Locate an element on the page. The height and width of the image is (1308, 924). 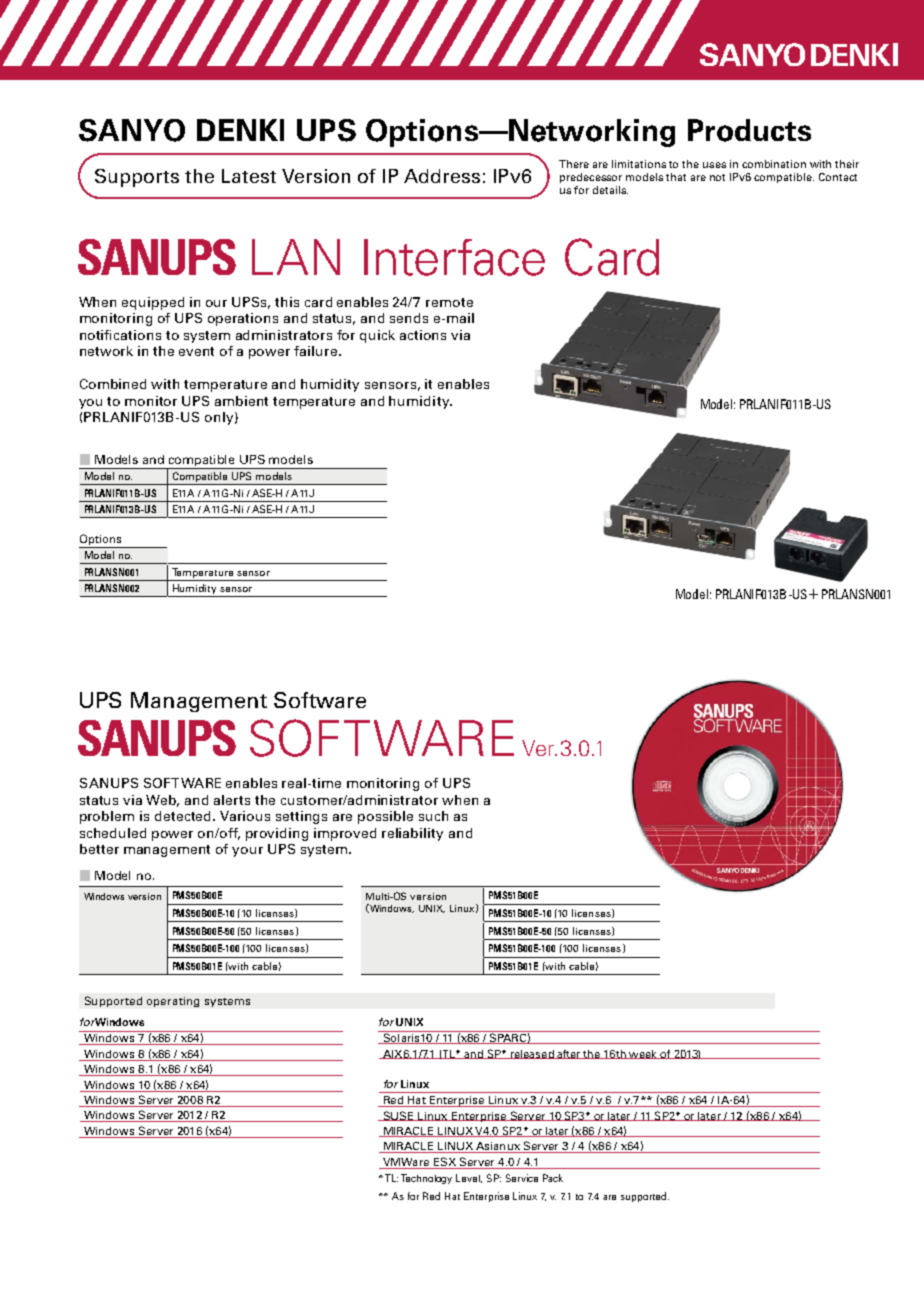
possible is located at coordinates (385, 817).
